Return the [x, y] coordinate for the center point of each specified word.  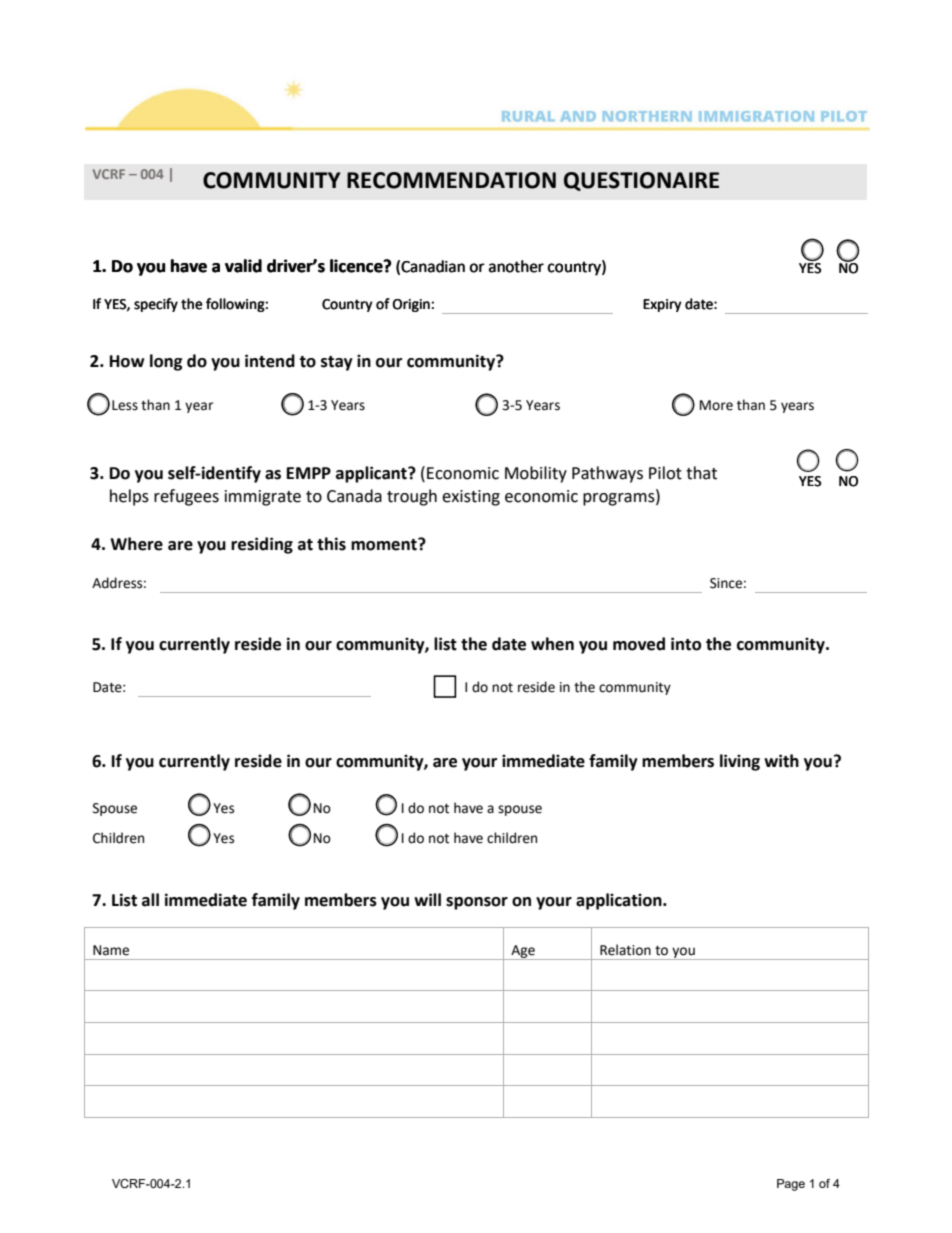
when [552, 644]
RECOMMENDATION [451, 180]
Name [111, 950]
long [166, 362]
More [716, 405]
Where [136, 544]
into [686, 644]
